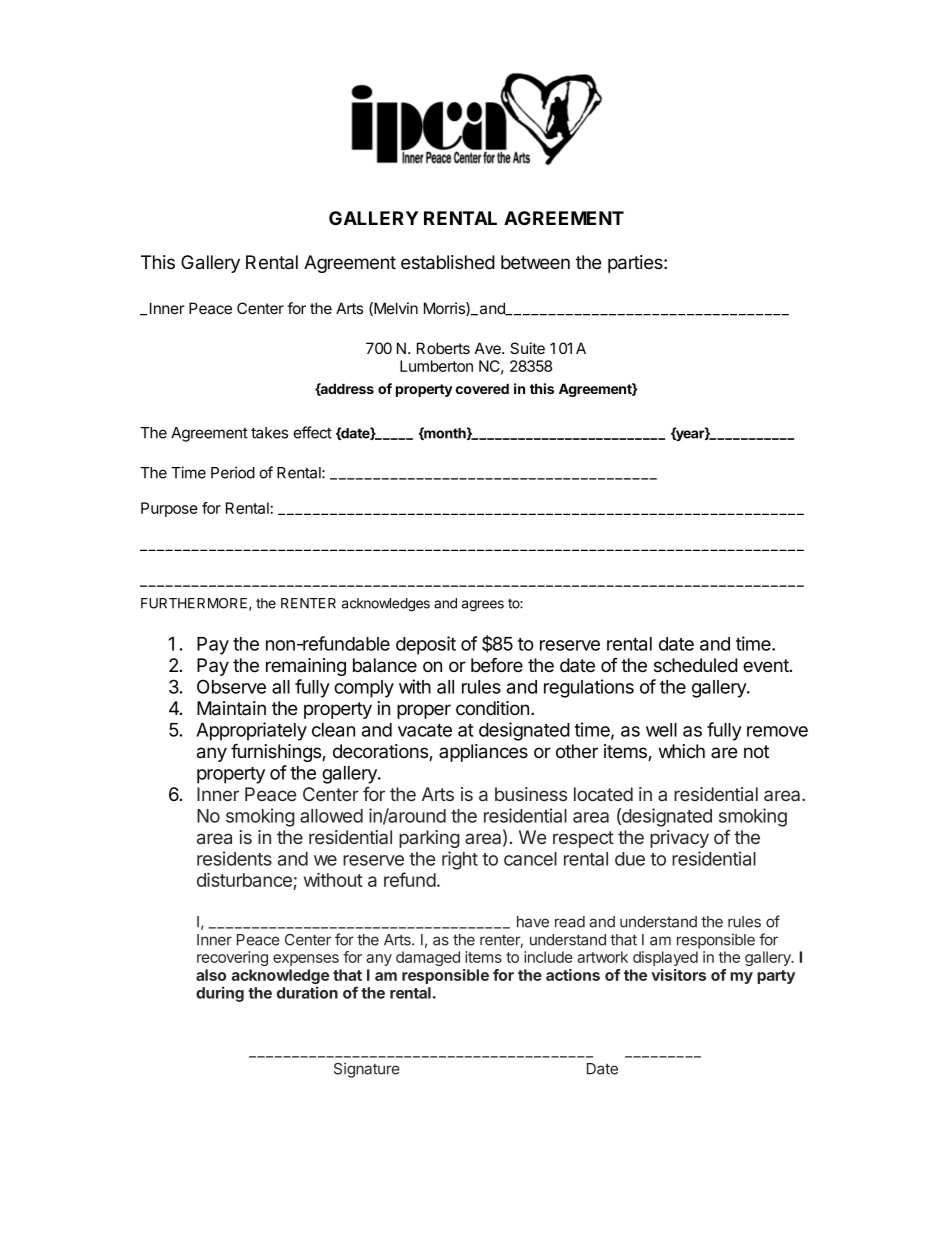 This screenshot has height=1233, width=952. I want to click on parties, so click(636, 264).
